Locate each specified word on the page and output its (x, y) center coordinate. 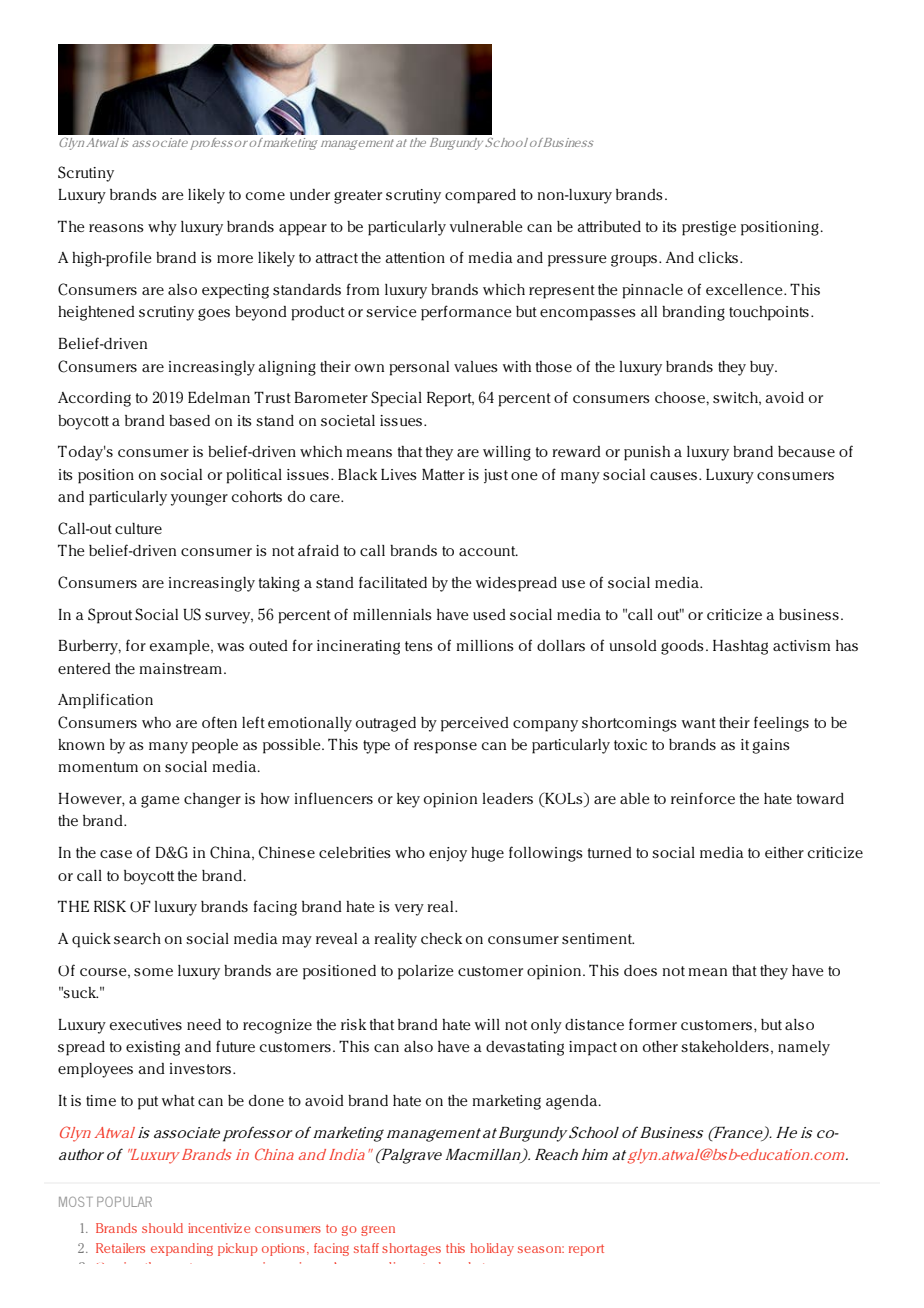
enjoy (448, 854)
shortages (411, 1249)
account (488, 551)
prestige (709, 228)
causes (673, 476)
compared (480, 196)
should (162, 1228)
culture (138, 528)
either (784, 852)
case (116, 854)
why (162, 228)
